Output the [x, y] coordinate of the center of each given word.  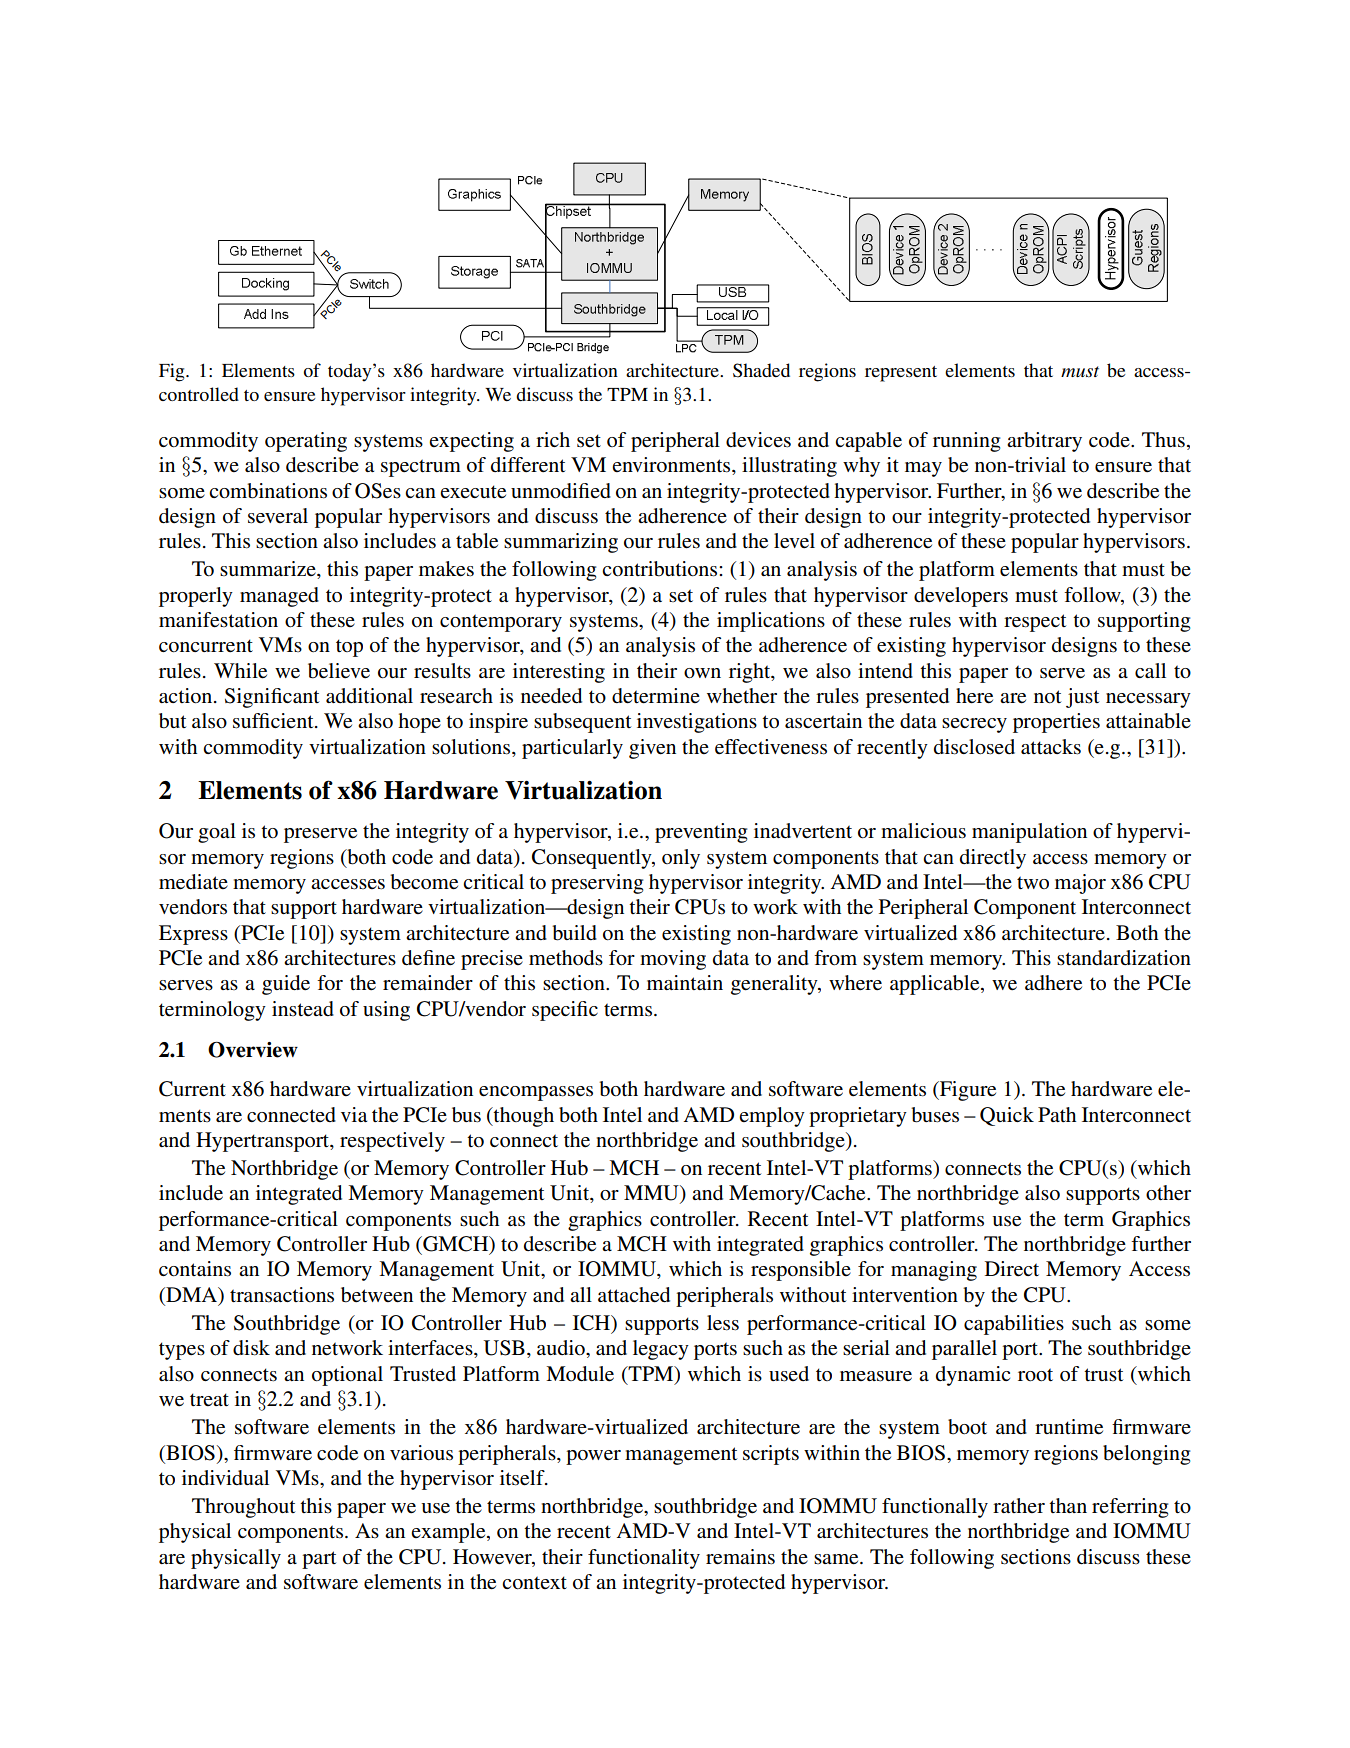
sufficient [274, 721]
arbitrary [1044, 442]
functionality [644, 1559]
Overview [253, 1050]
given [652, 749]
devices [758, 440]
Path [1057, 1114]
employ [772, 1117]
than [1068, 1505]
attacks [1051, 747]
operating [306, 442]
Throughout [243, 1508]
